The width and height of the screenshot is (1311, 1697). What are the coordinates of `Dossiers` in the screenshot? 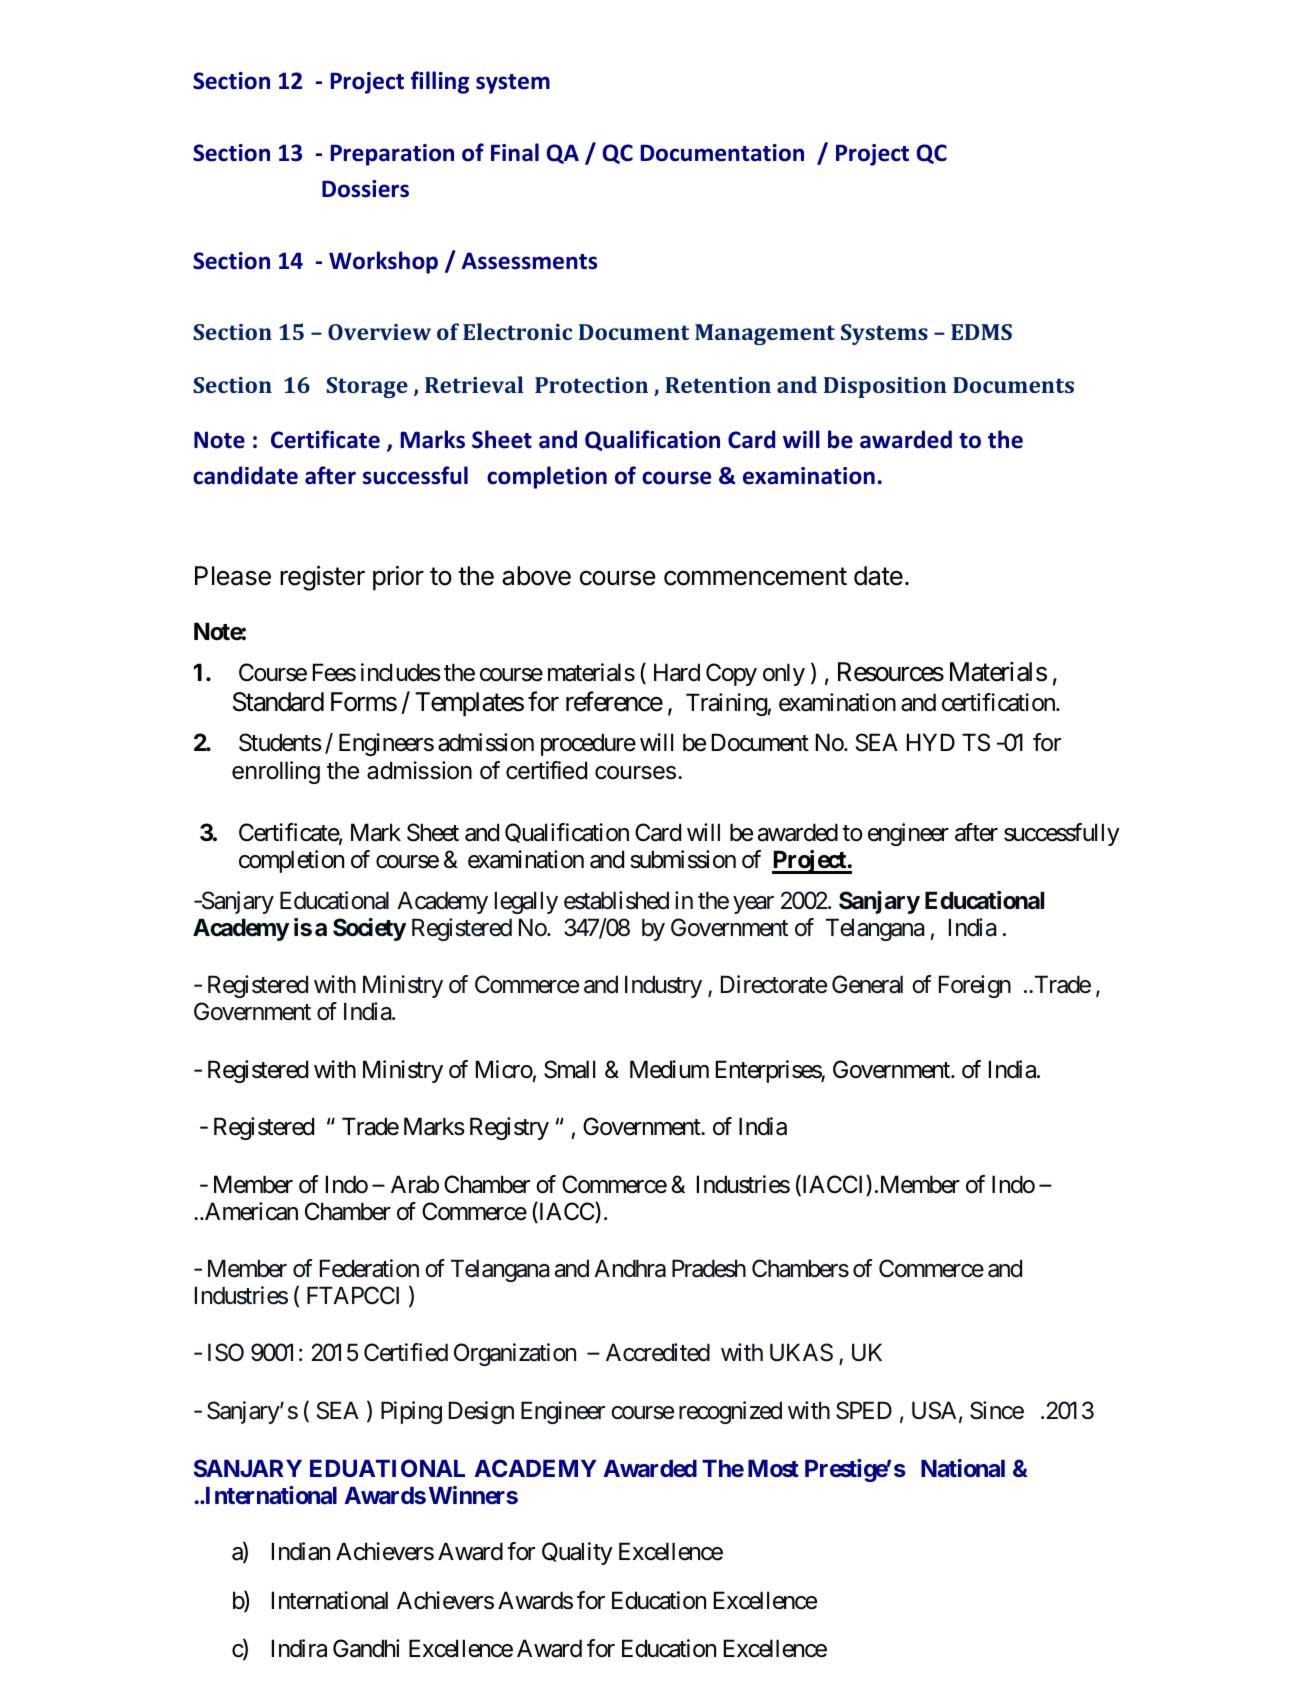 It's located at (365, 189).
